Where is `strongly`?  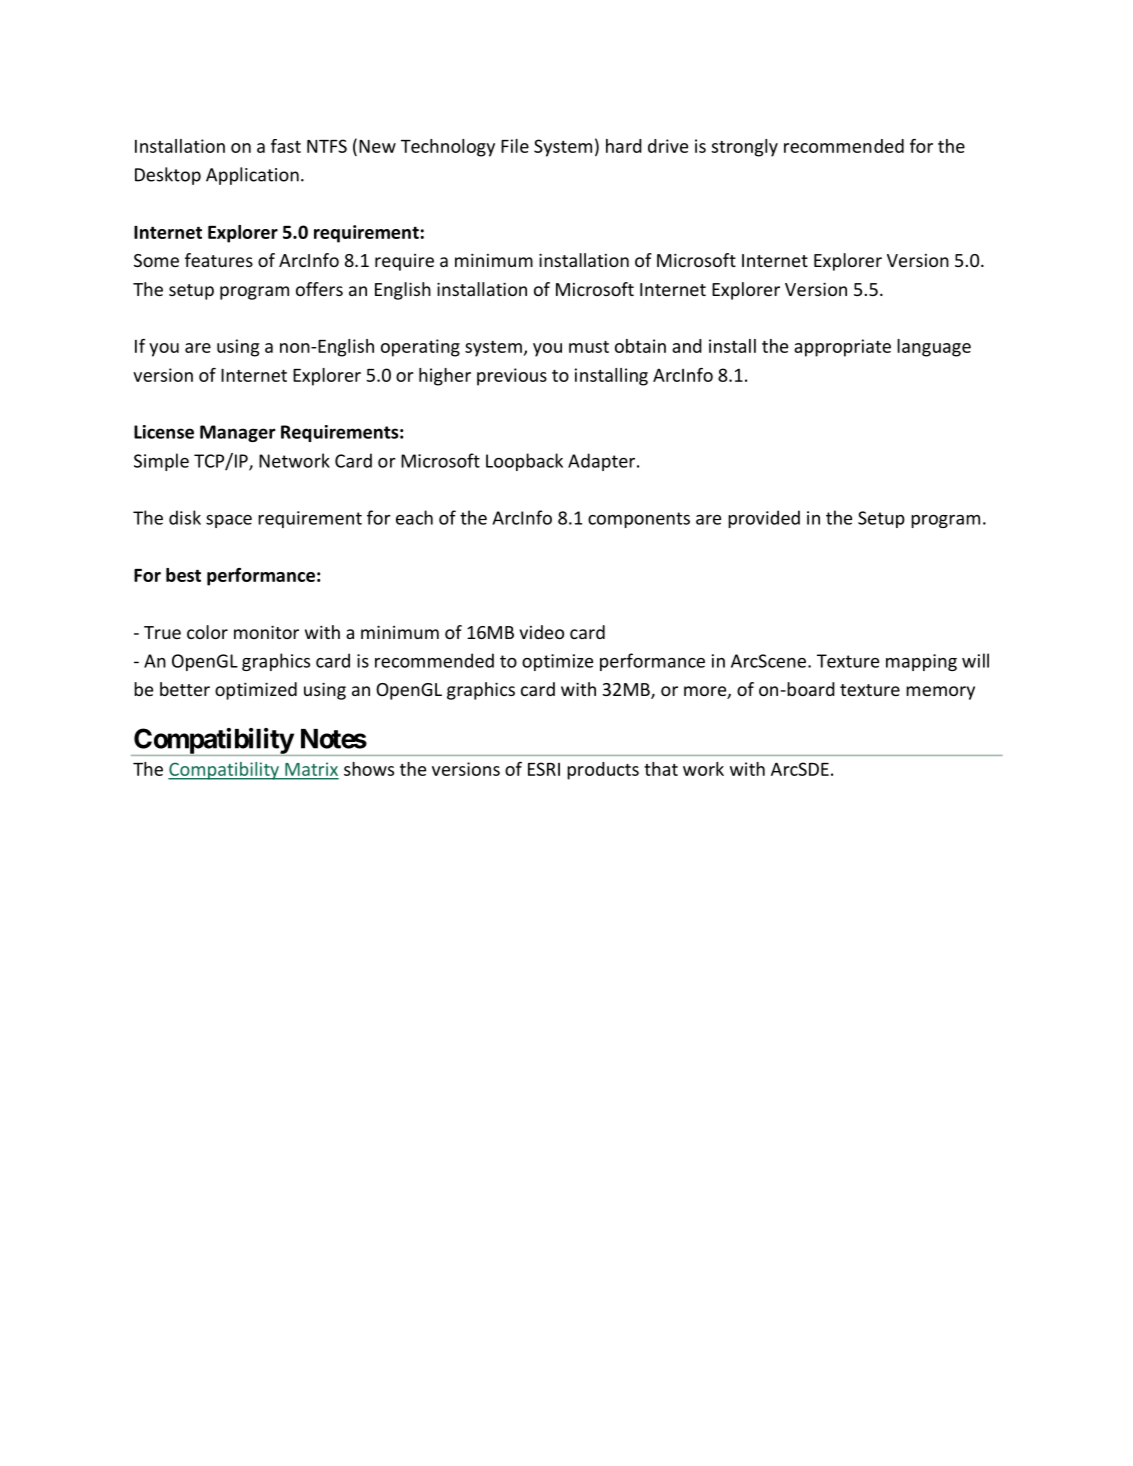
strongly is located at coordinates (745, 148).
